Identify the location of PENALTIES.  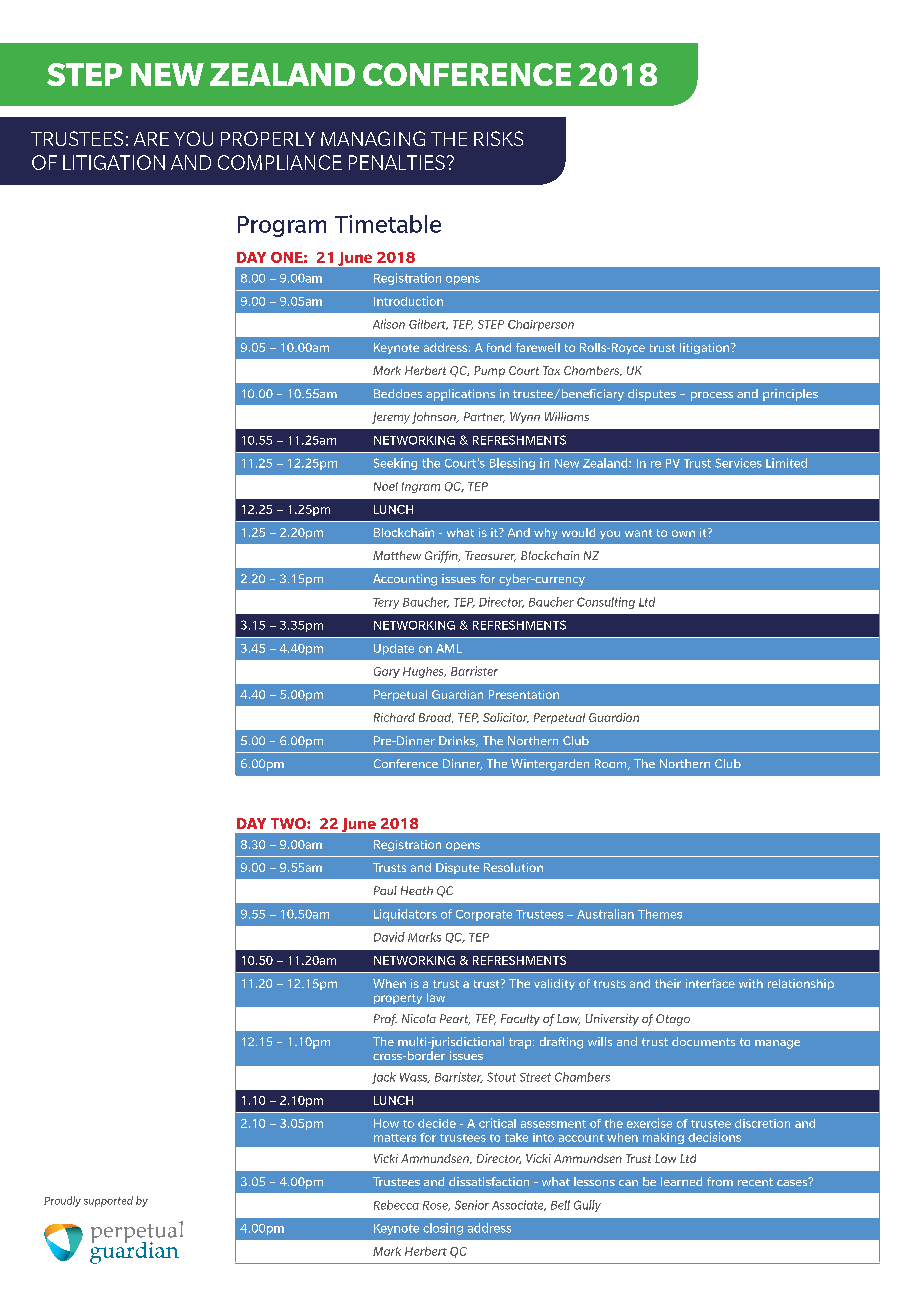
(397, 162).
